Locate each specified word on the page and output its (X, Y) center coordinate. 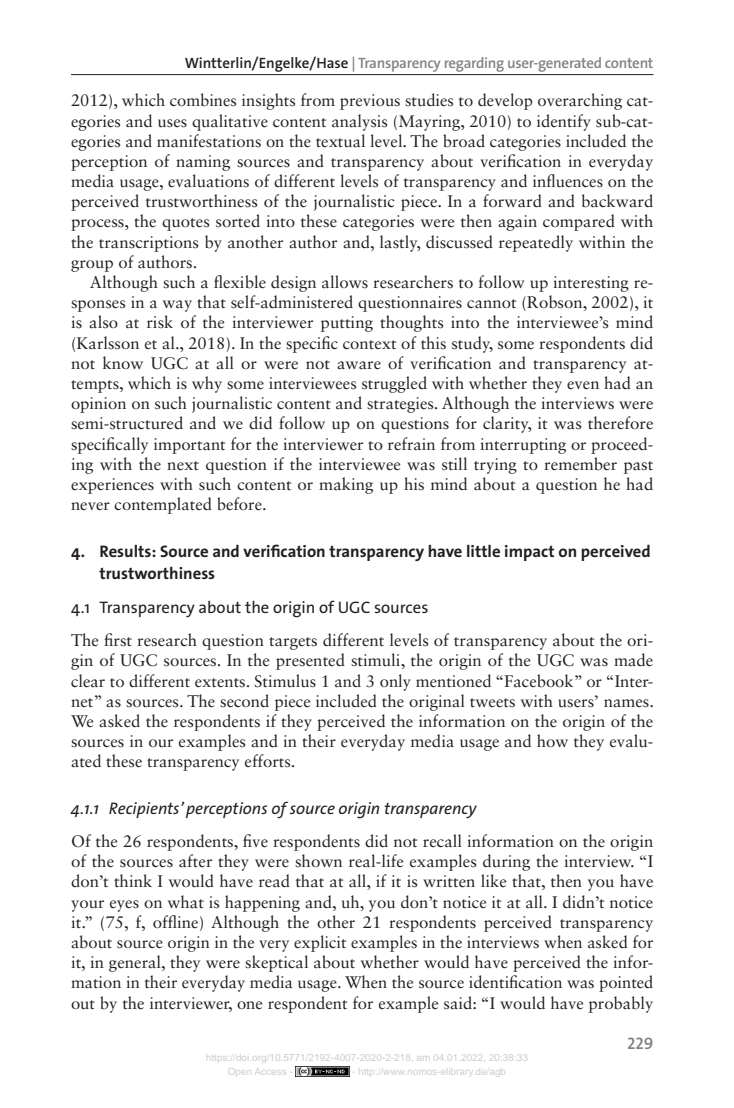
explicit (320, 943)
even (583, 385)
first (118, 640)
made (633, 660)
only (395, 682)
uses (172, 123)
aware (359, 365)
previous (370, 102)
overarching (580, 101)
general (136, 963)
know (123, 362)
